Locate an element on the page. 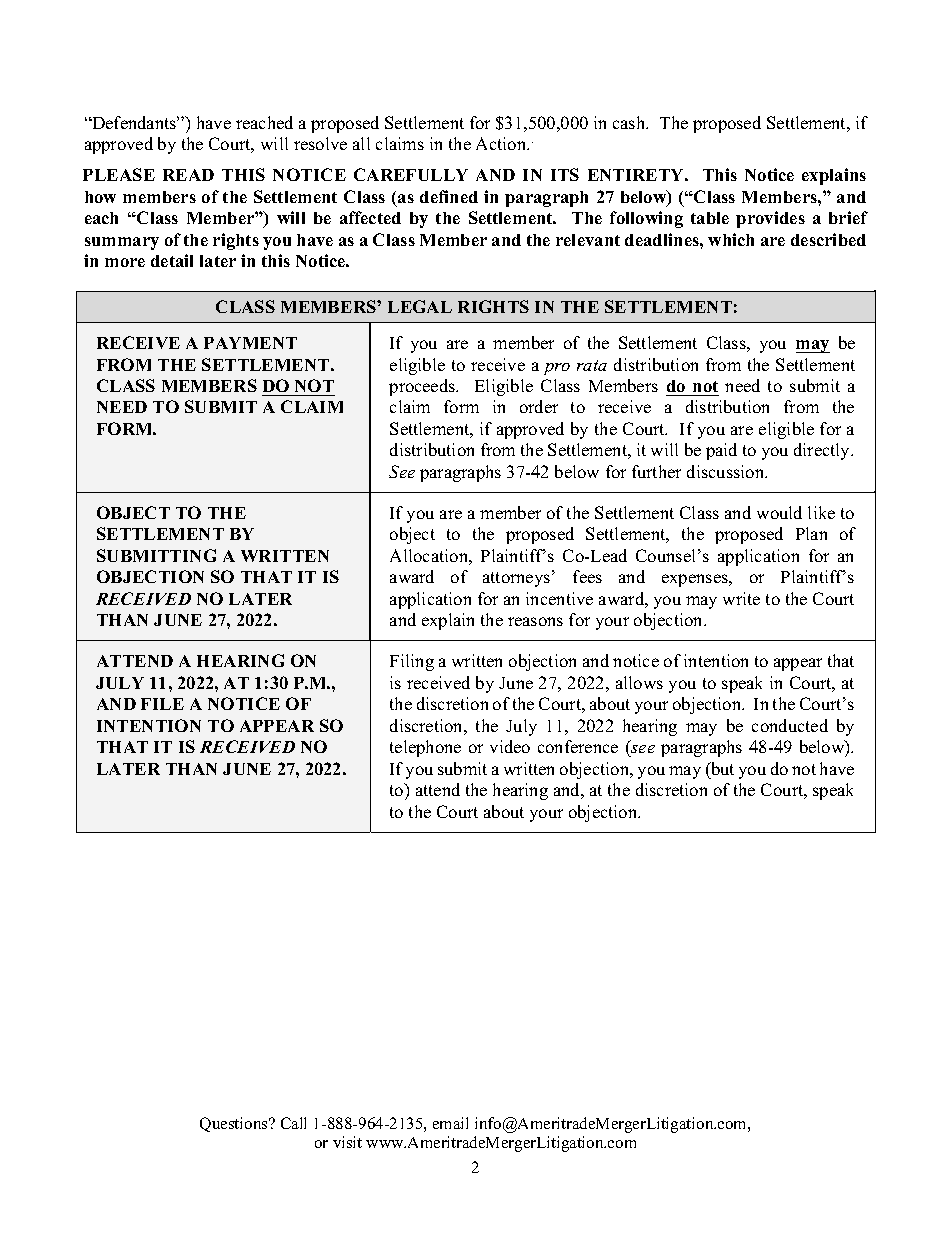 The width and height of the document is (952, 1233). Action is located at coordinates (502, 143).
